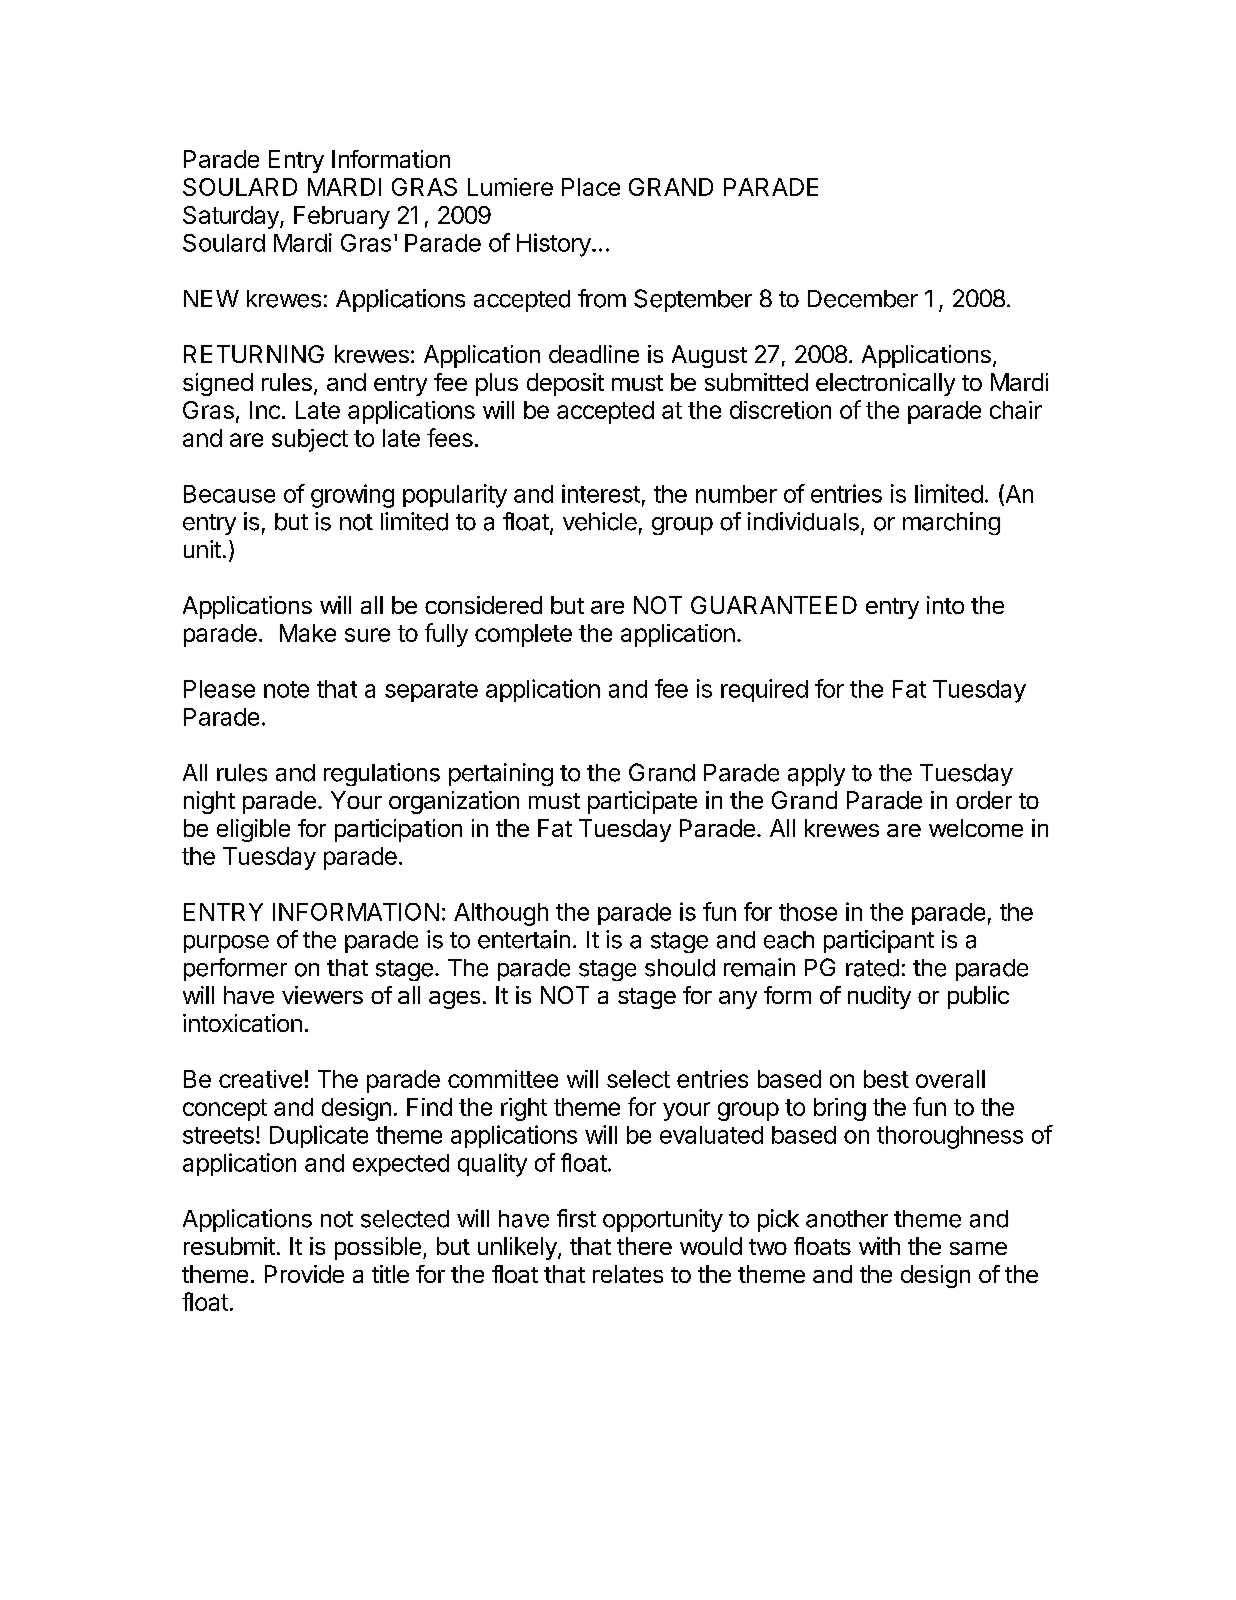  I want to click on Provide, so click(304, 1274).
